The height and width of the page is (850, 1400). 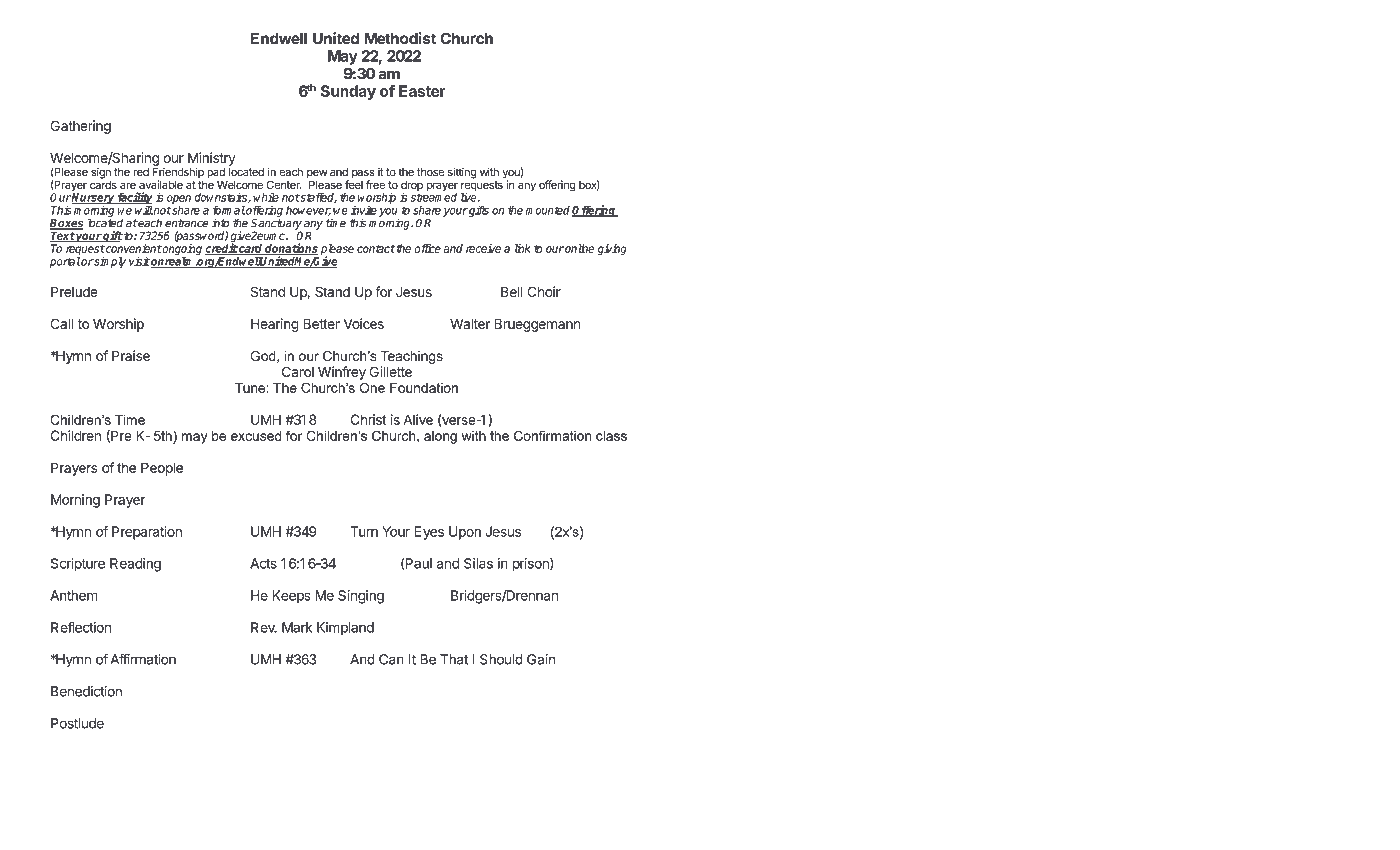 What do you see at coordinates (470, 323) in the page?
I see `Walter` at bounding box center [470, 323].
